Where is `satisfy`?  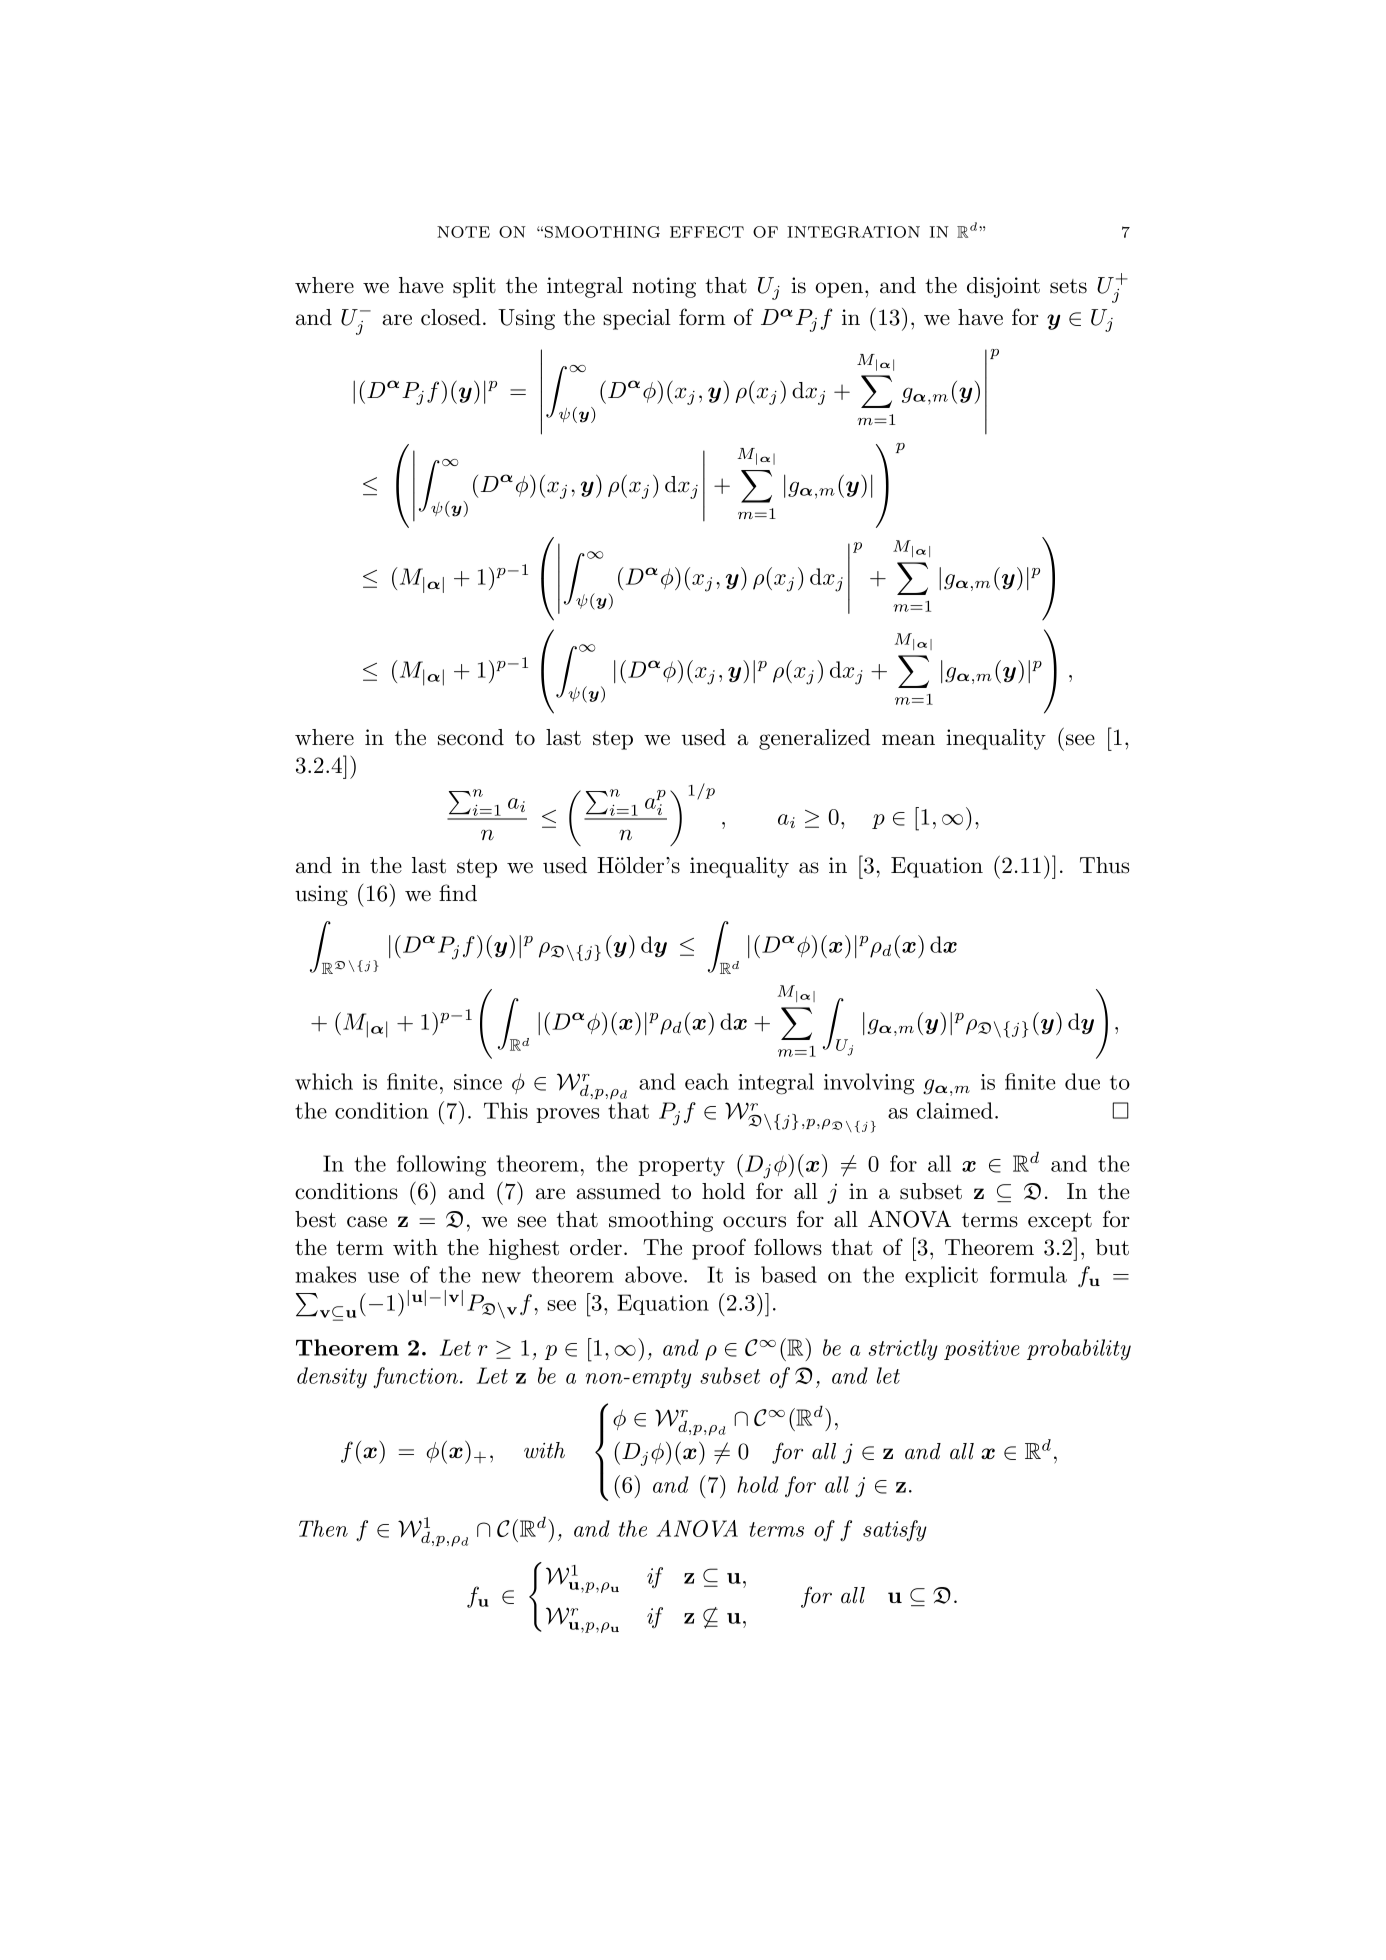 satisfy is located at coordinates (895, 1531).
